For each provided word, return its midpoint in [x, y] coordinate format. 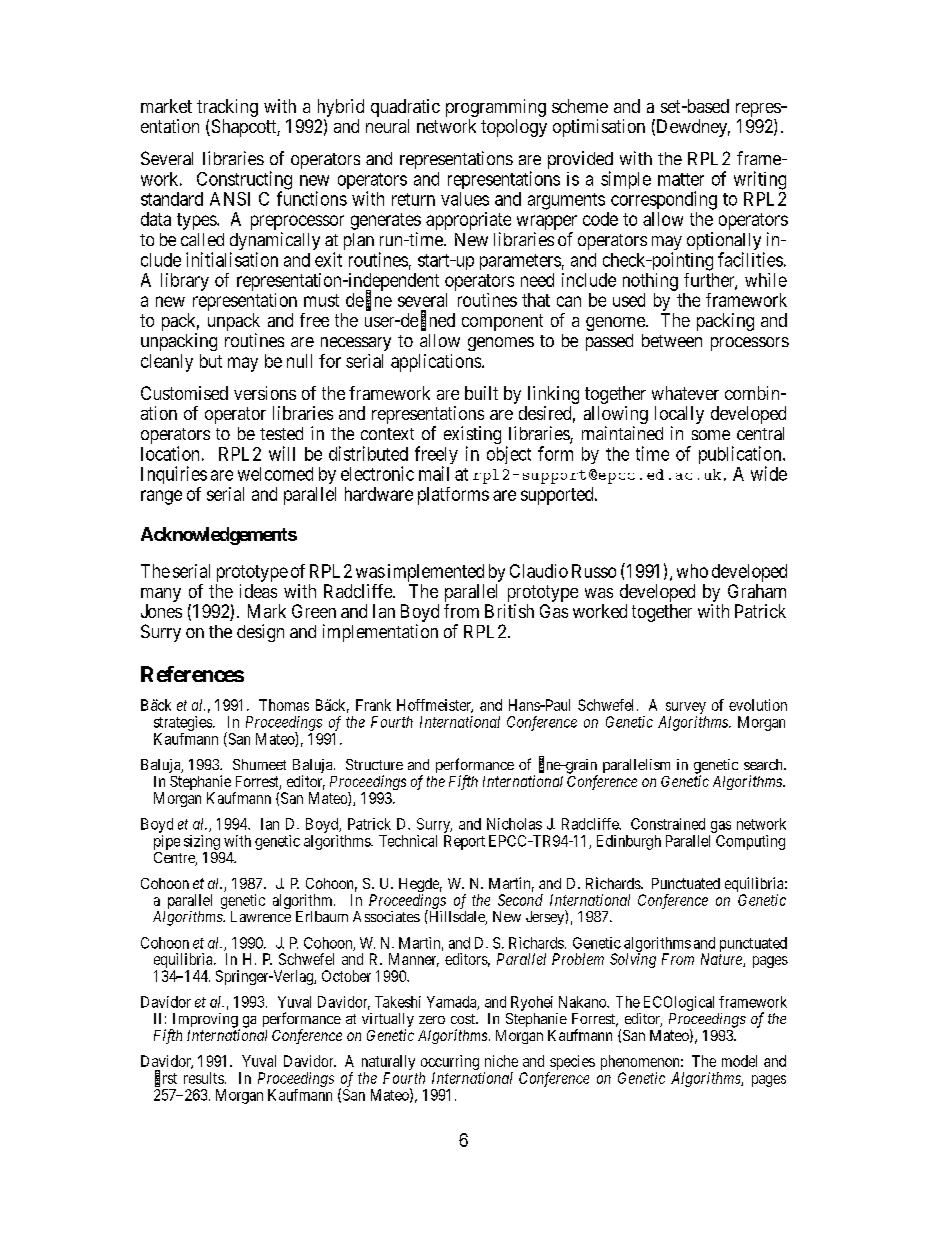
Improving [205, 1021]
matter [681, 179]
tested [281, 433]
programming [496, 108]
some [711, 435]
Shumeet [259, 764]
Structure [374, 764]
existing [472, 436]
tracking [227, 108]
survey [684, 709]
